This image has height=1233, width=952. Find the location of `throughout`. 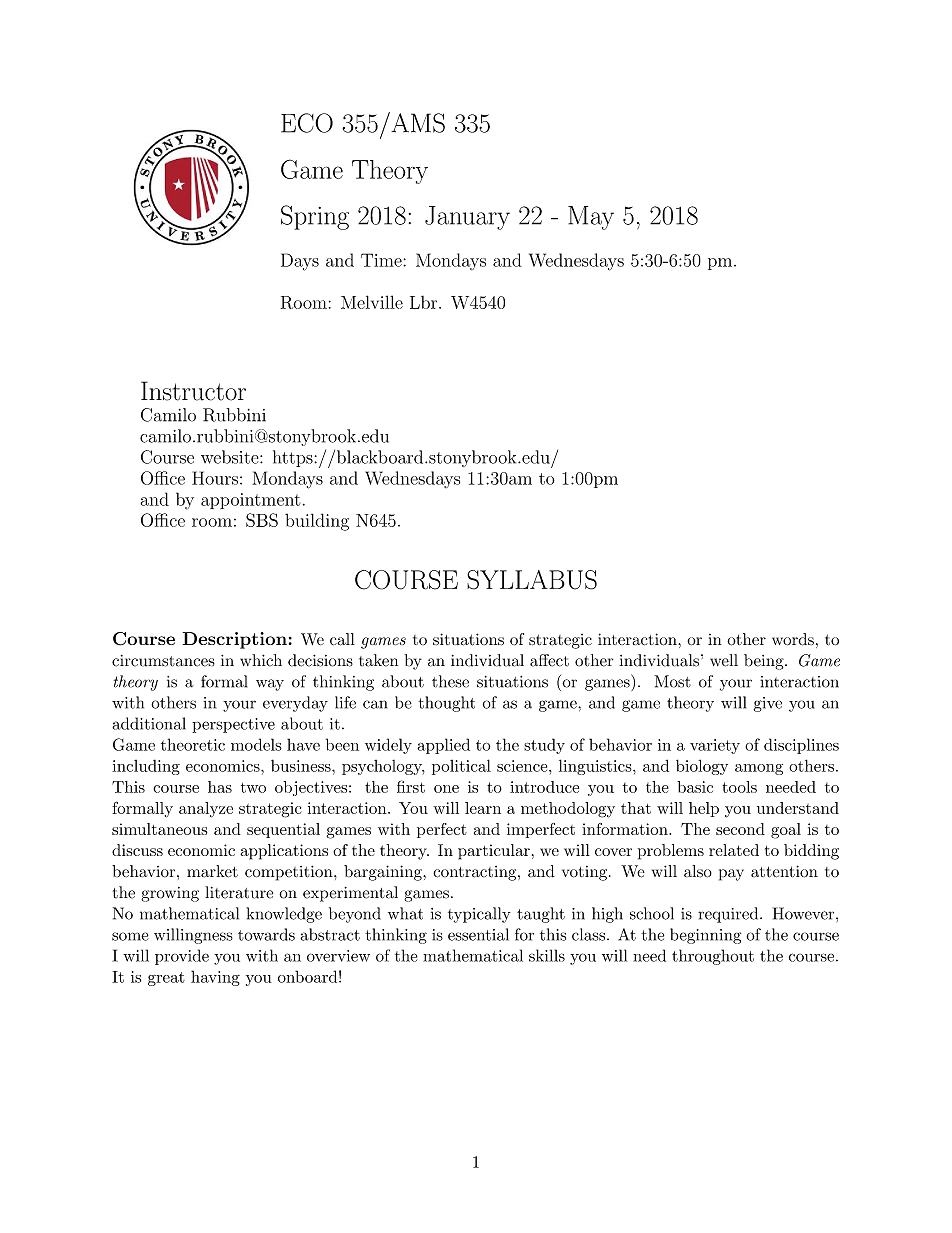

throughout is located at coordinates (713, 957).
